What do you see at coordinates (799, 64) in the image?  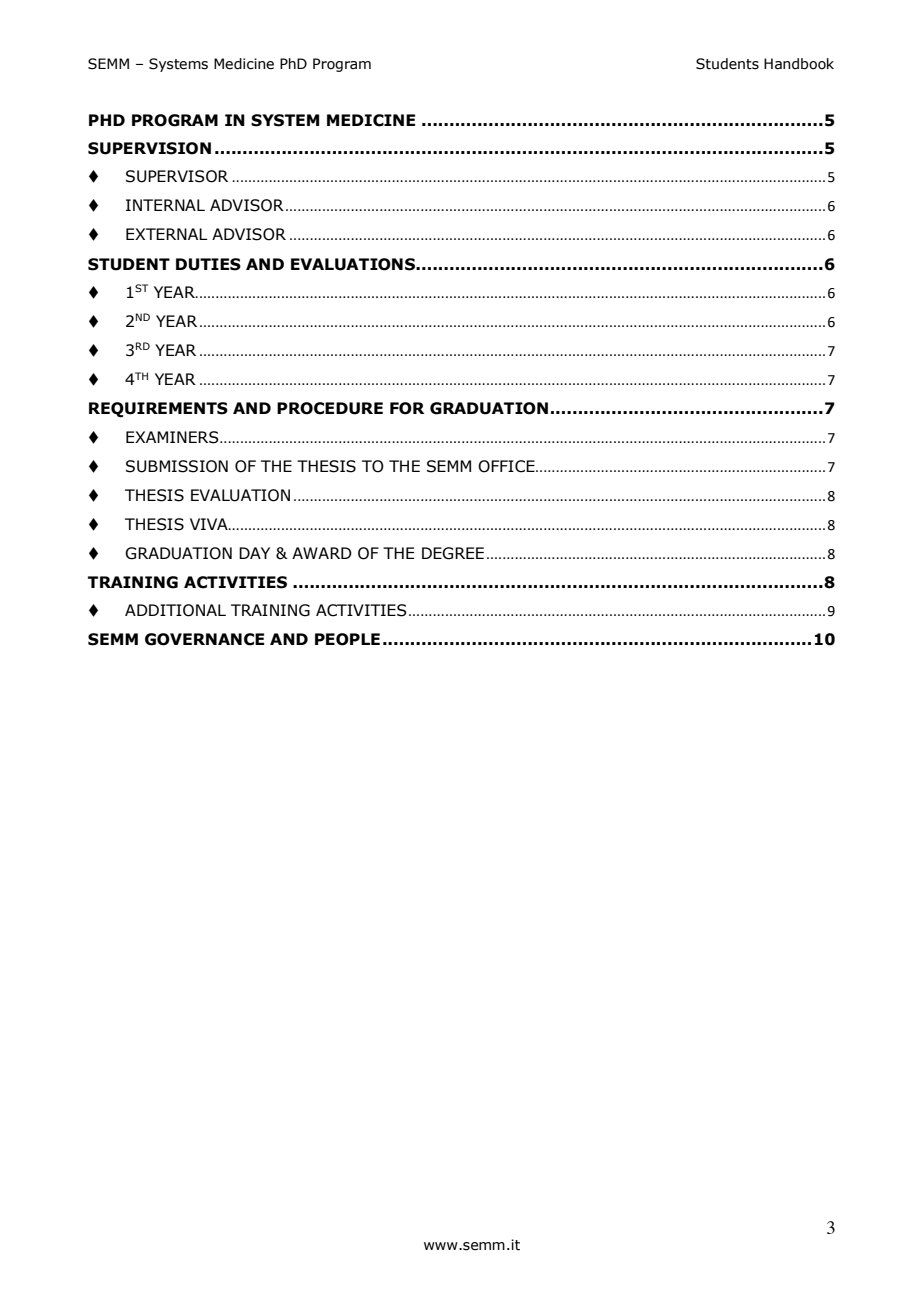 I see `Handbook` at bounding box center [799, 64].
